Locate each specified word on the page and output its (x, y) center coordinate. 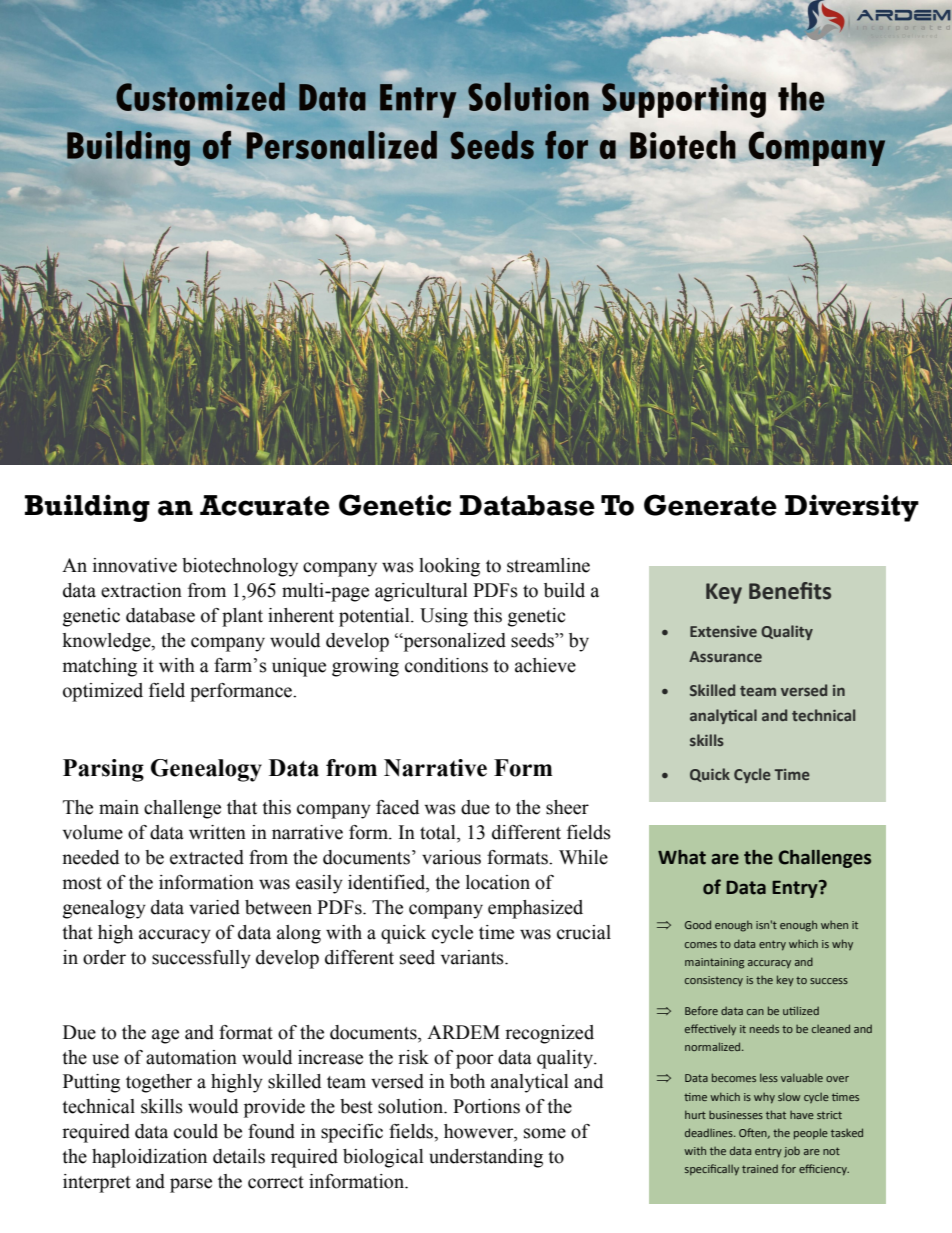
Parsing (103, 770)
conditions (446, 665)
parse (191, 1185)
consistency (714, 981)
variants (473, 957)
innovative (135, 565)
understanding (486, 1158)
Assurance (725, 656)
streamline (548, 565)
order (104, 957)
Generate (710, 505)
